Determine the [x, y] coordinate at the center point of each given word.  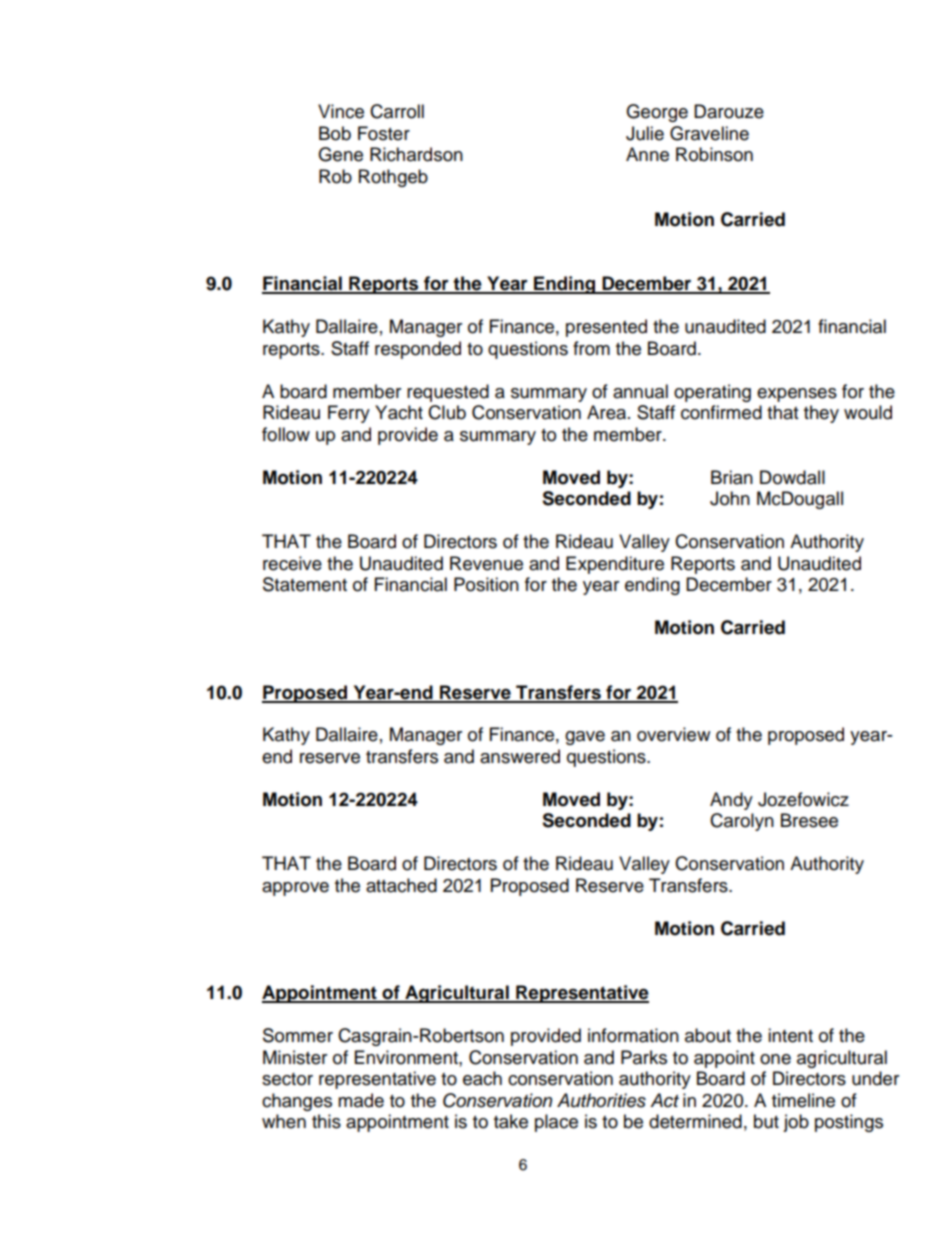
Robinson [714, 154]
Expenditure [615, 565]
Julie [645, 133]
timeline [803, 1100]
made [361, 1100]
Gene [340, 154]
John [730, 498]
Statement [305, 584]
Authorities [601, 1100]
